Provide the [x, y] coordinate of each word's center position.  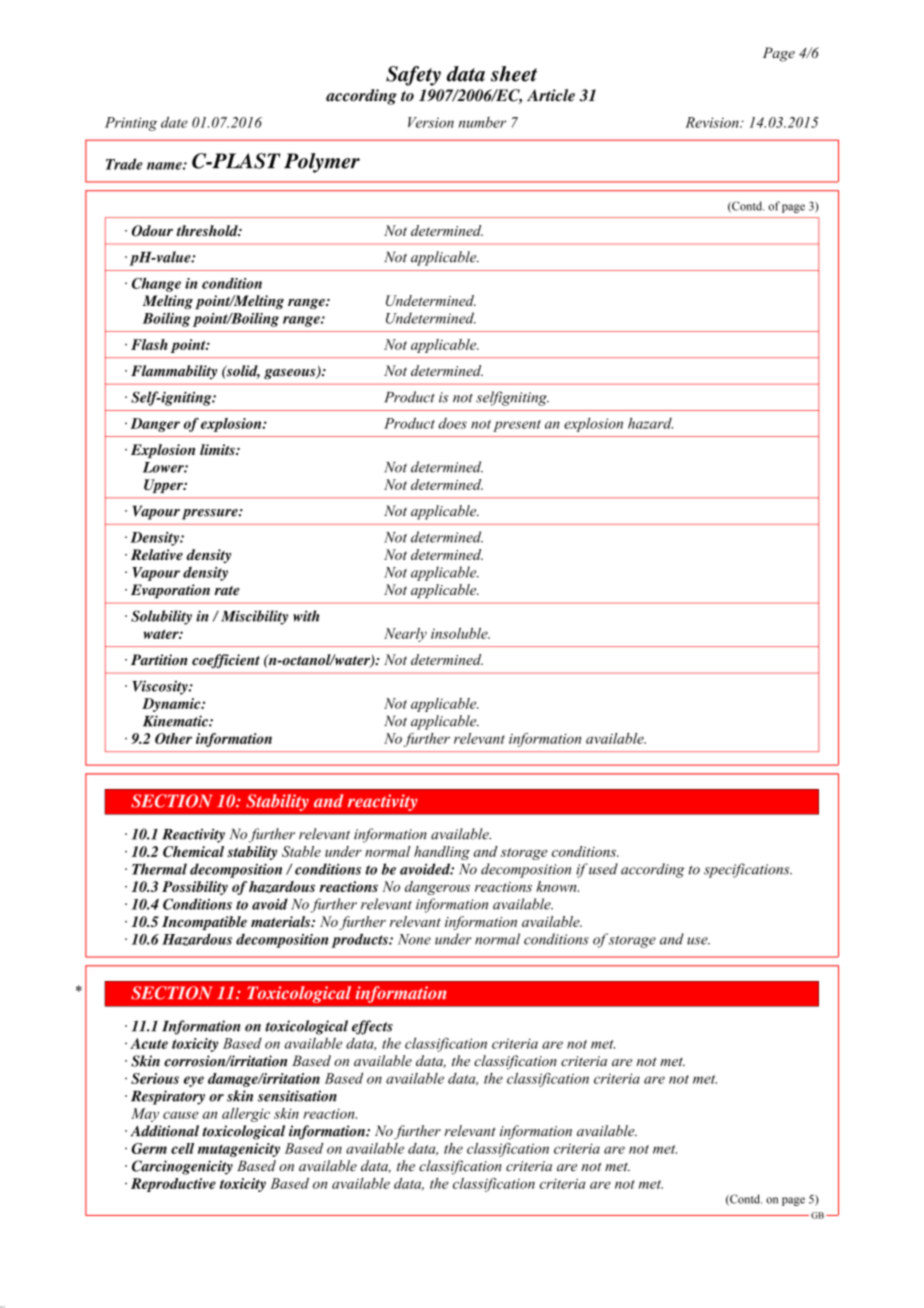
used [602, 869]
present [517, 426]
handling [442, 853]
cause [181, 1115]
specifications [748, 870]
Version [431, 122]
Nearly [405, 635]
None [414, 939]
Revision [713, 122]
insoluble [460, 633]
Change [156, 285]
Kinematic [176, 721]
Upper [164, 486]
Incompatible [204, 923]
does [452, 423]
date [174, 122]
